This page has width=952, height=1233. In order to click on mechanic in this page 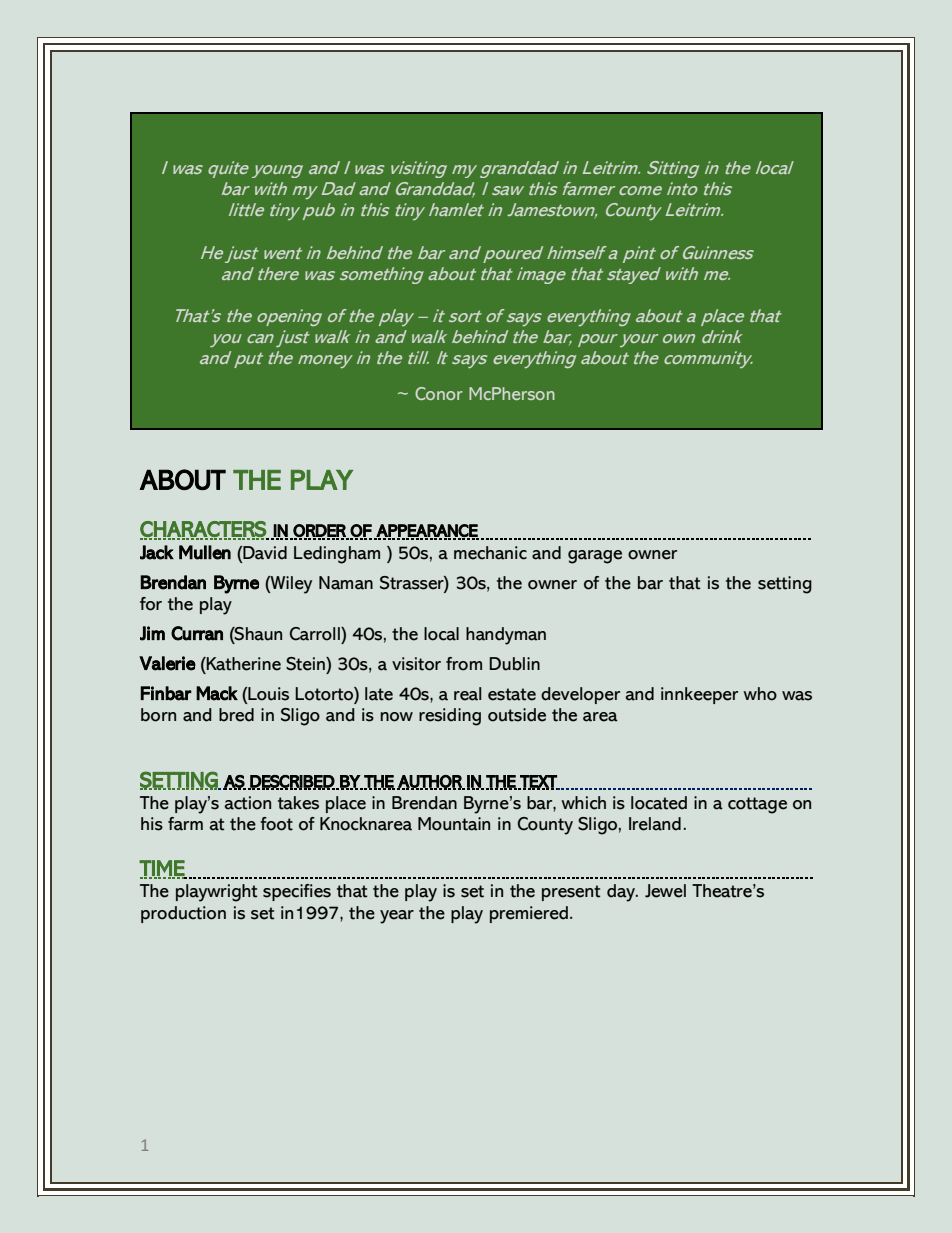, I will do `click(490, 553)`.
